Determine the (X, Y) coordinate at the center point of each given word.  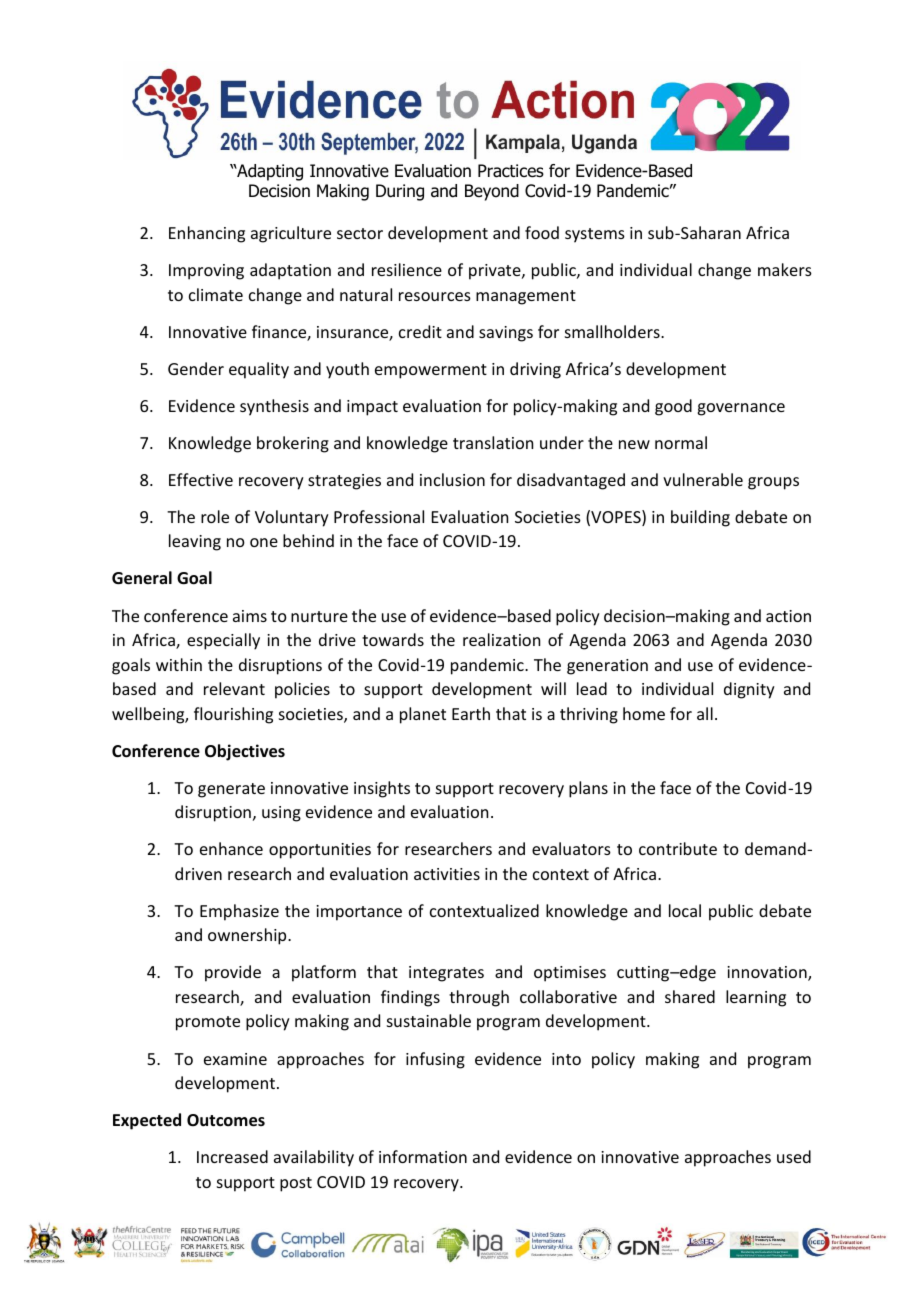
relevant (234, 688)
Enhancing (207, 234)
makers (785, 269)
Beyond (492, 192)
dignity (749, 690)
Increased (232, 1156)
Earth (471, 713)
